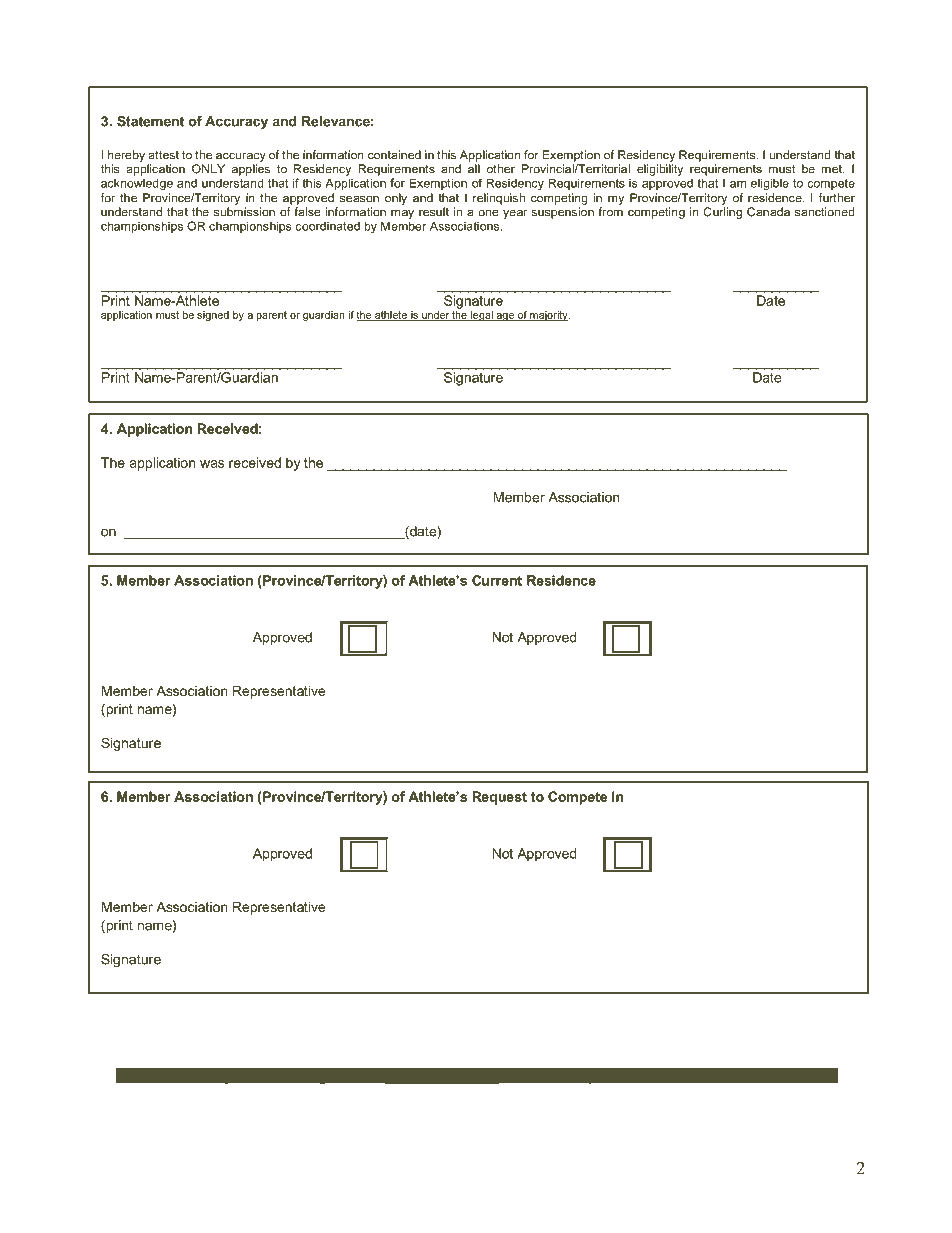 This screenshot has height=1233, width=952. Describe the element at coordinates (499, 798) in the screenshot. I see `Request` at that location.
